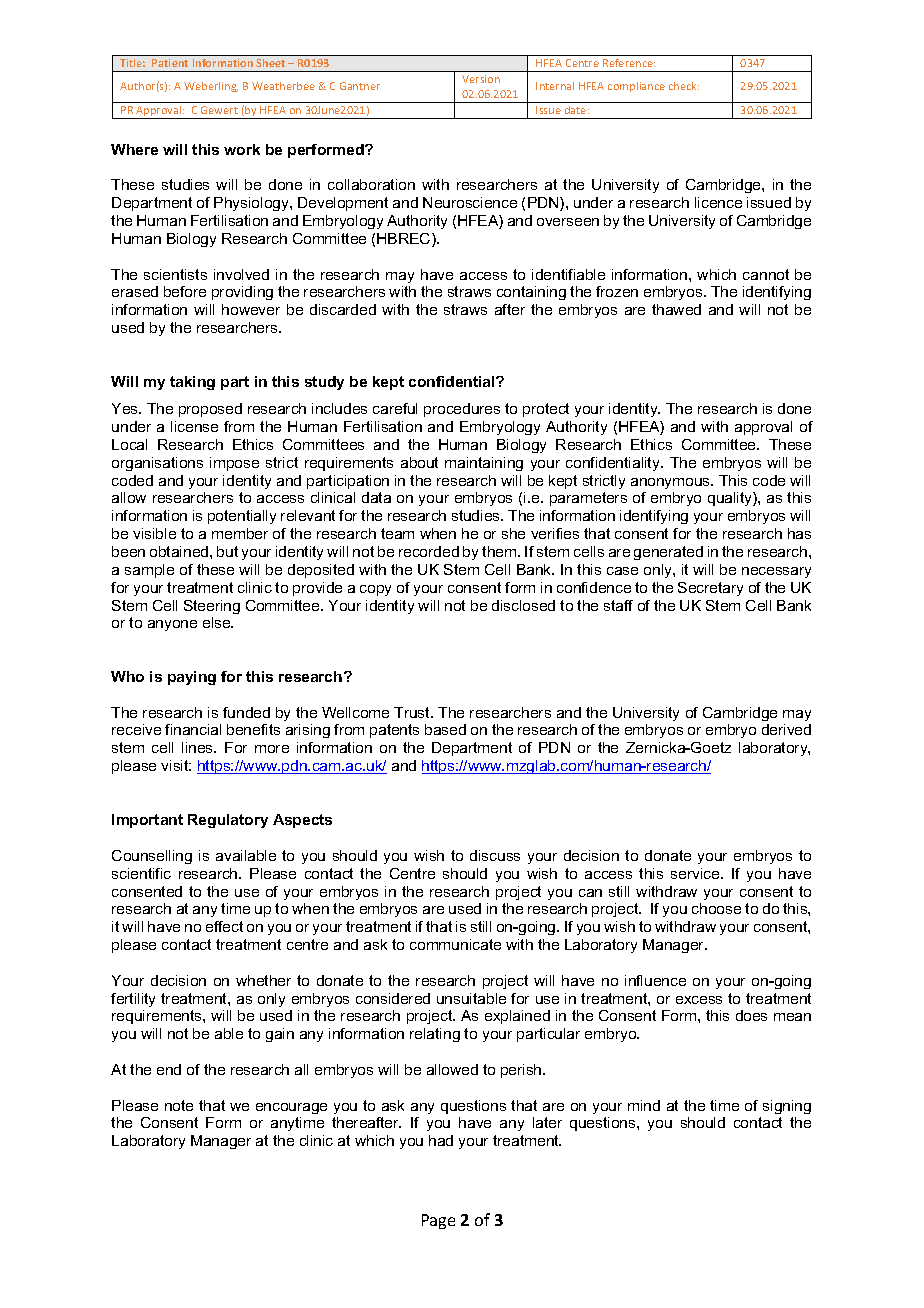  I want to click on Regulatory, so click(228, 821).
